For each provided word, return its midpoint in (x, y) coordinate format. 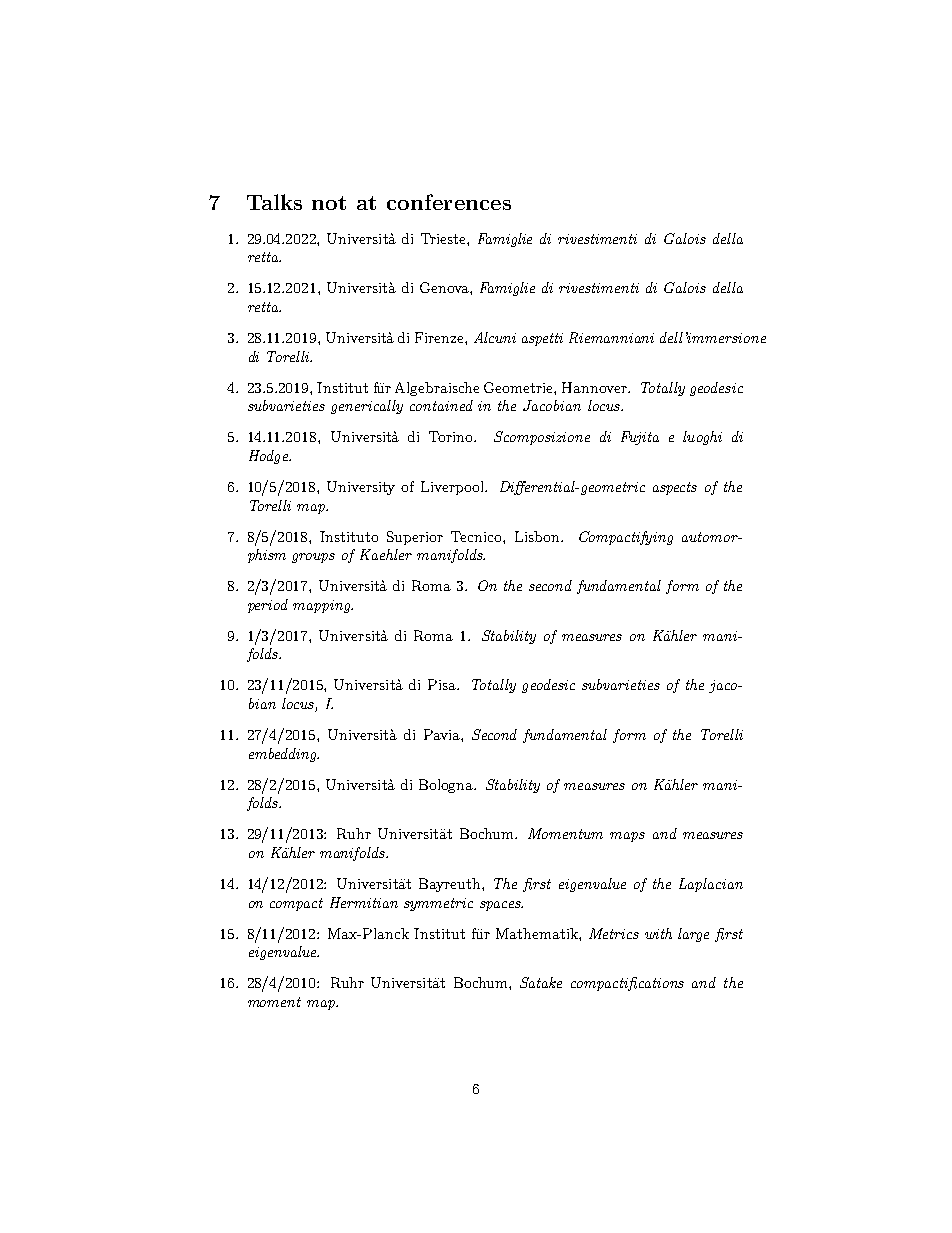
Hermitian (364, 902)
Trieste (444, 238)
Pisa (443, 684)
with (658, 933)
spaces (501, 906)
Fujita (640, 438)
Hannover (595, 387)
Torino (452, 436)
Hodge (269, 457)
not (329, 203)
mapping (323, 606)
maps (627, 837)
